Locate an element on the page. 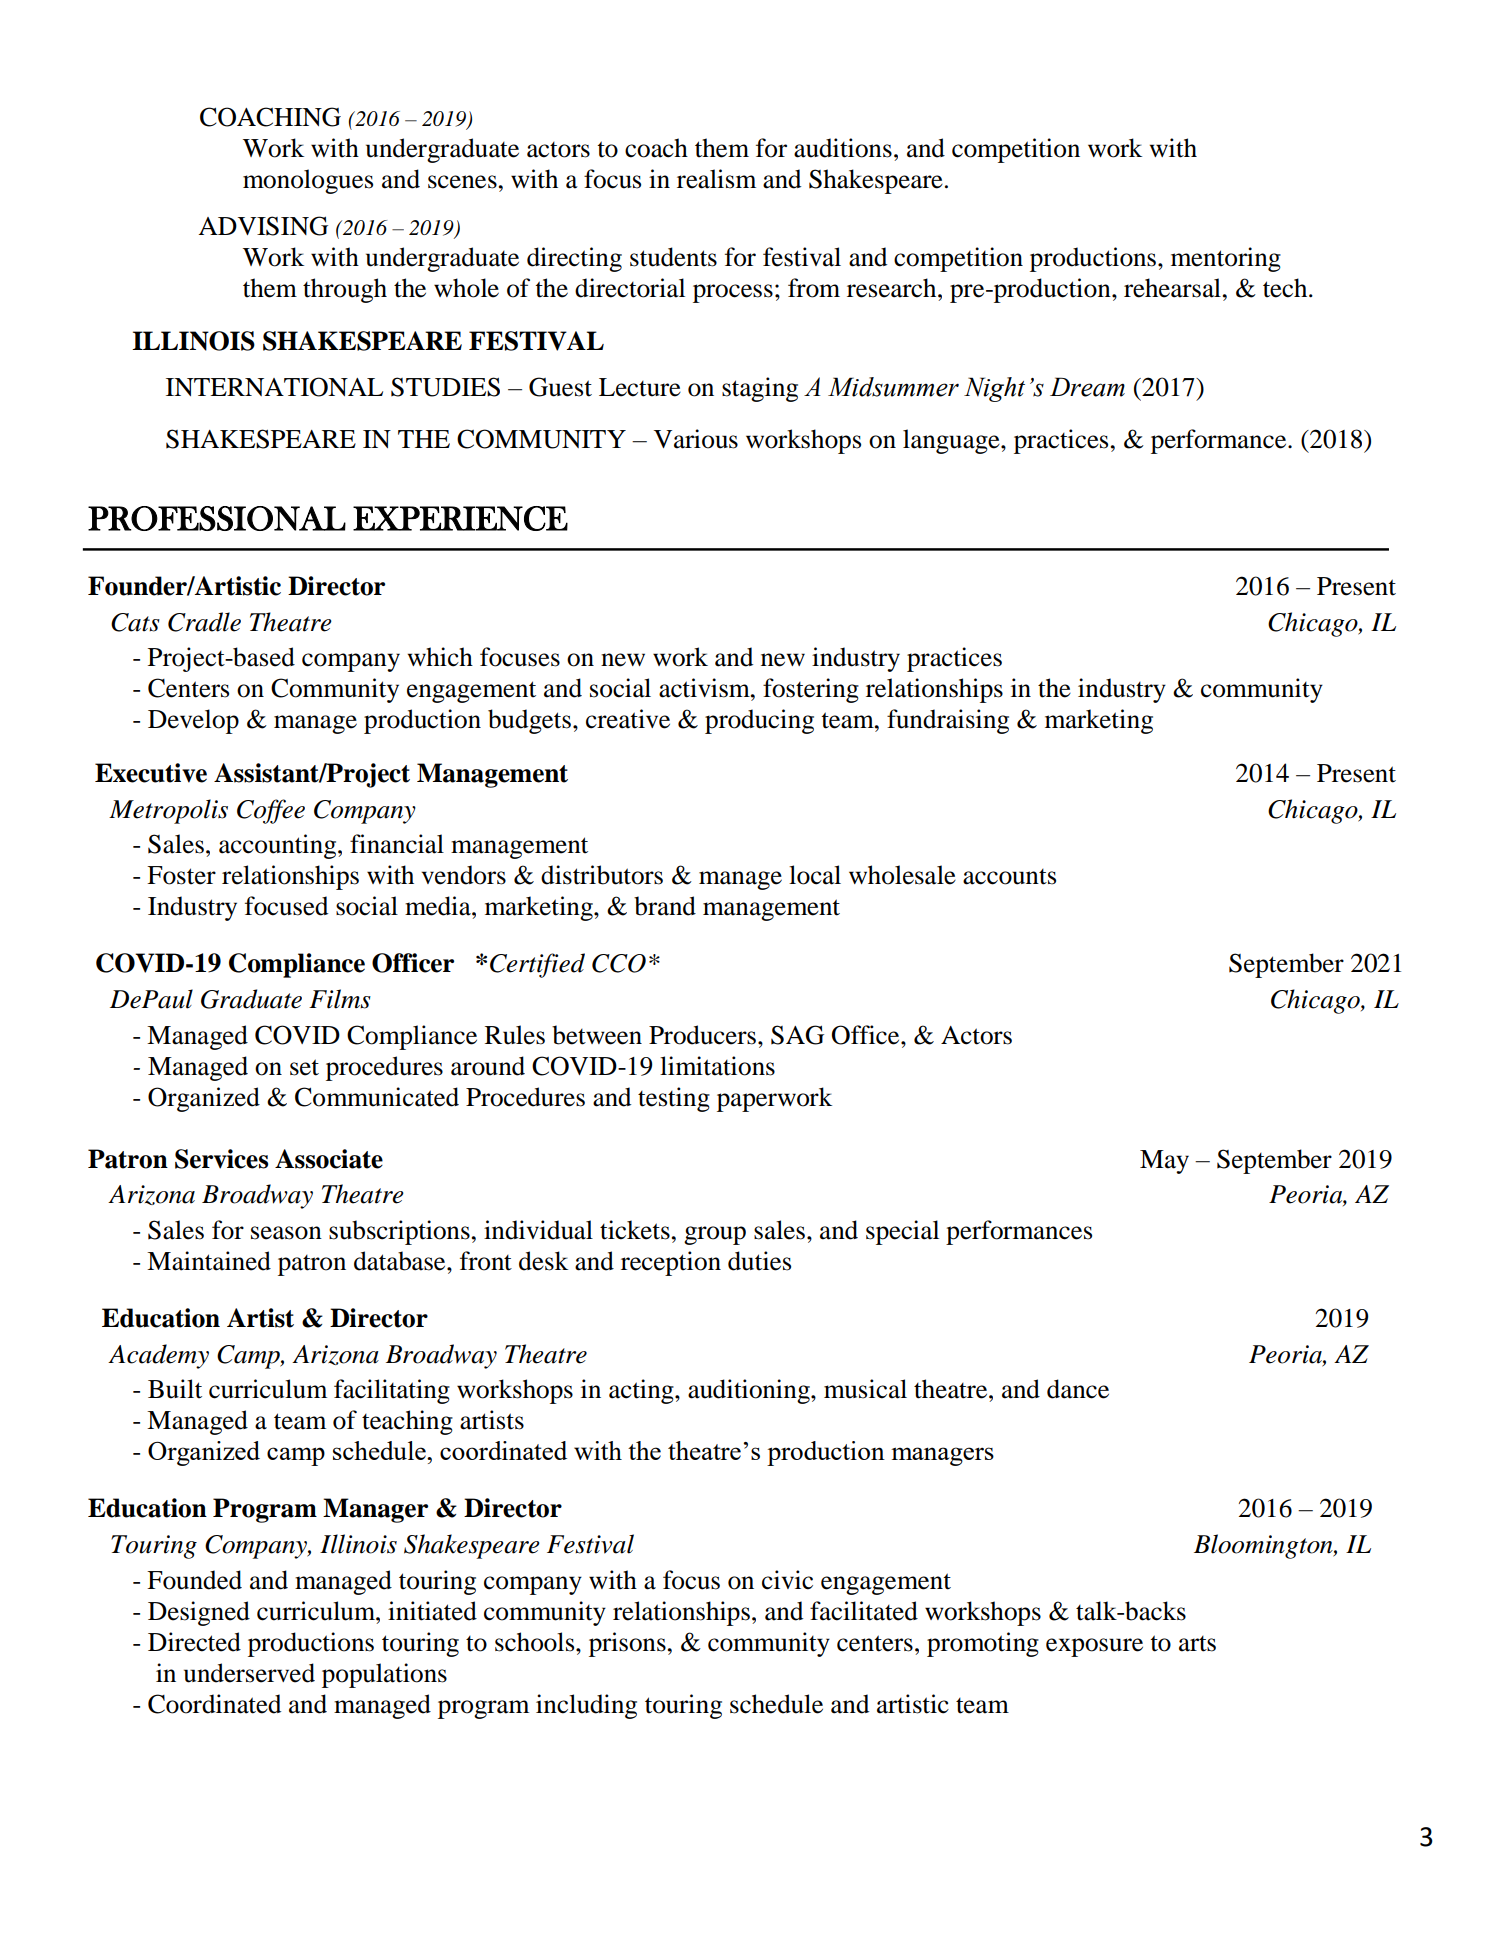 The image size is (1500, 1942). Services is located at coordinates (221, 1159).
